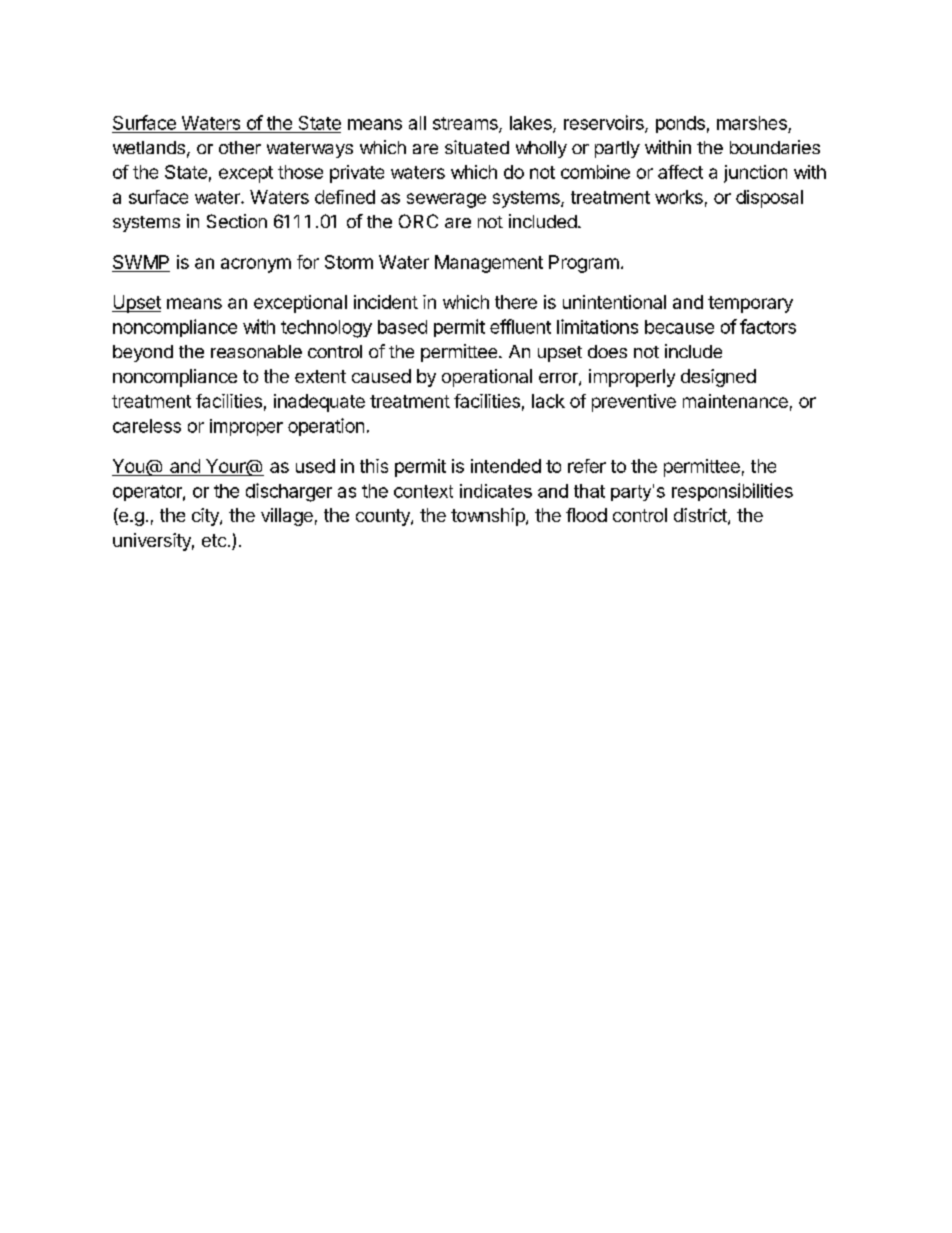 This screenshot has width=952, height=1233. I want to click on city, so click(206, 517).
